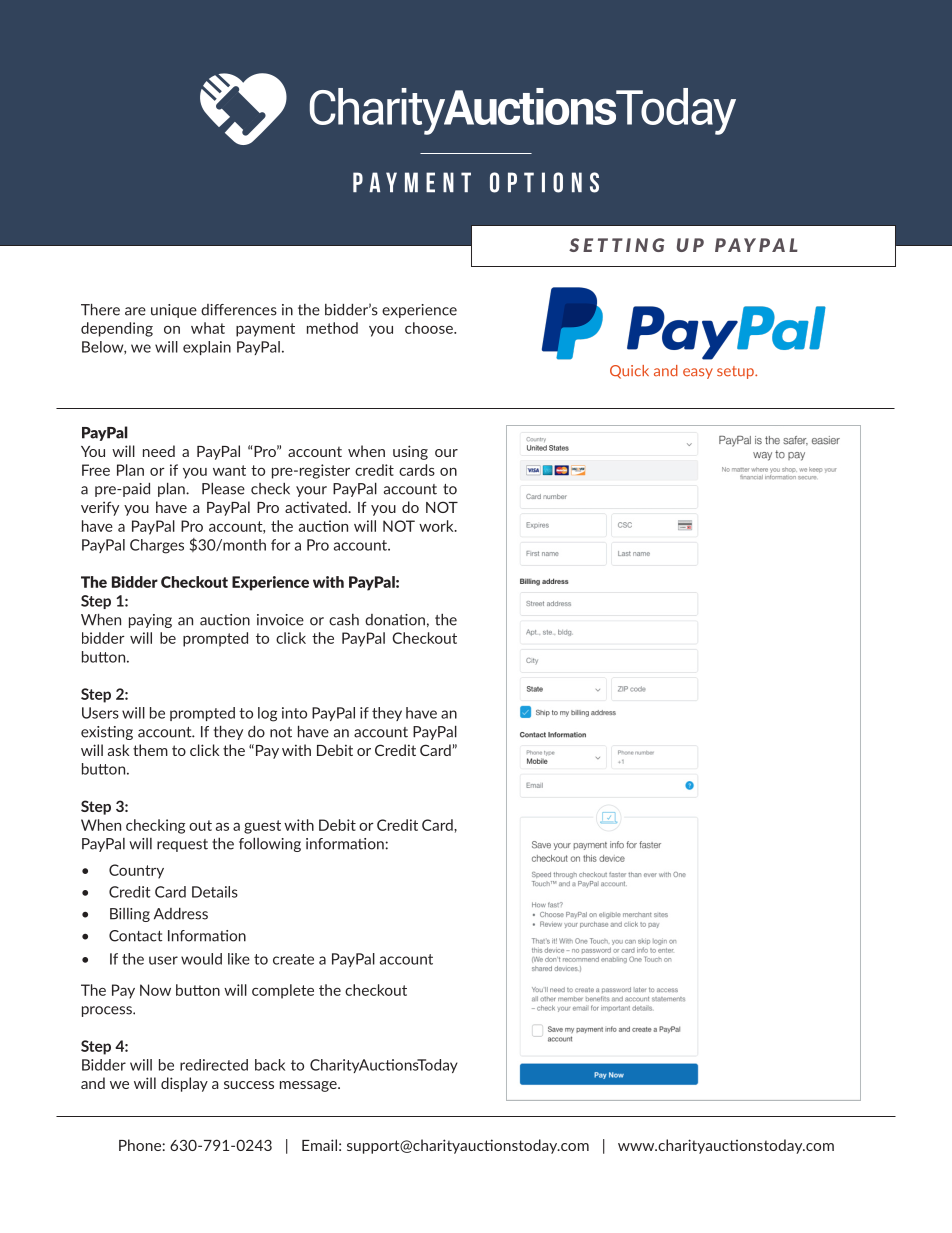  Describe the element at coordinates (184, 1084) in the screenshot. I see `display` at that location.
